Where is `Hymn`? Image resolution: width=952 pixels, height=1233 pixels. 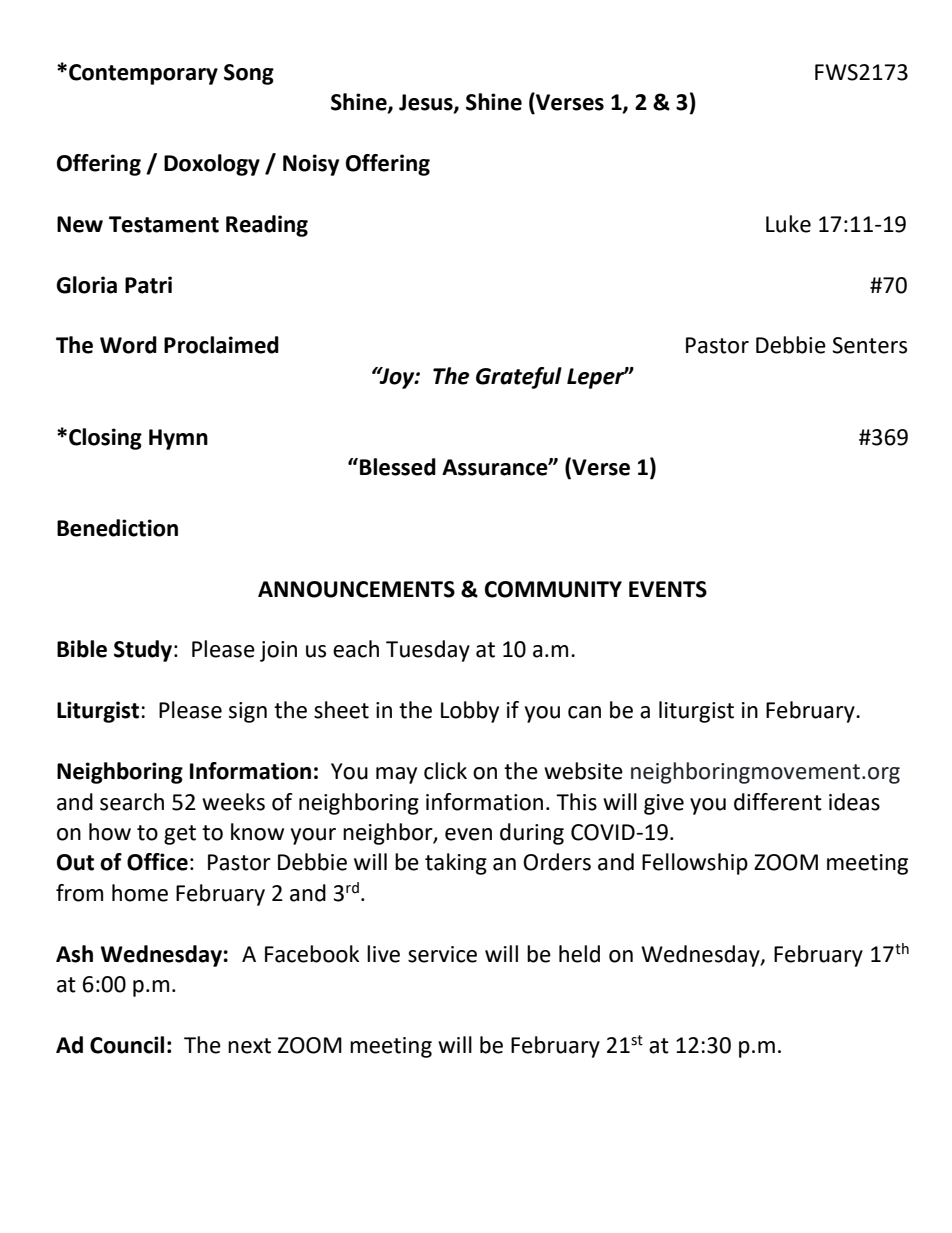 Hymn is located at coordinates (178, 439).
